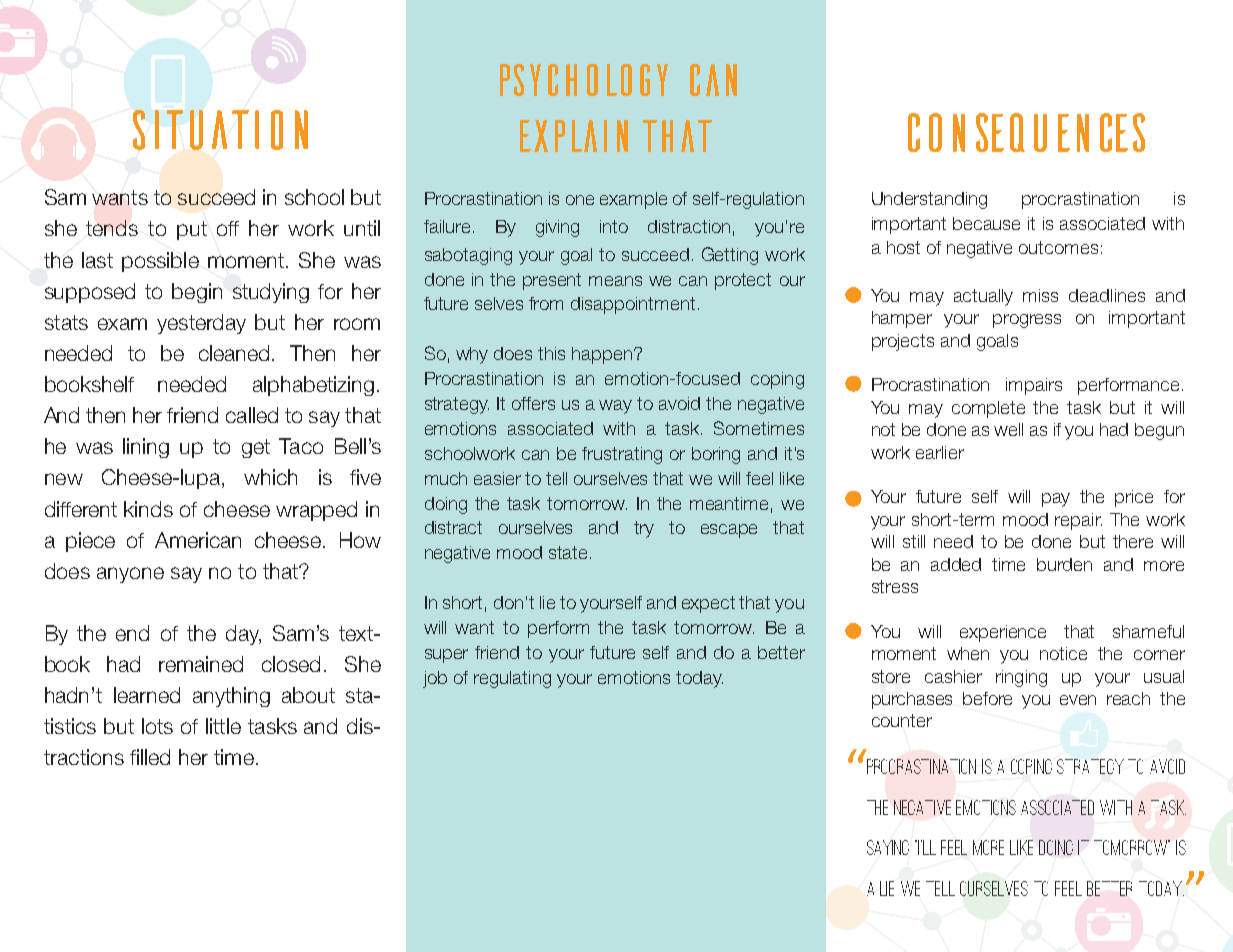  What do you see at coordinates (888, 847) in the image?
I see `Saying` at bounding box center [888, 847].
